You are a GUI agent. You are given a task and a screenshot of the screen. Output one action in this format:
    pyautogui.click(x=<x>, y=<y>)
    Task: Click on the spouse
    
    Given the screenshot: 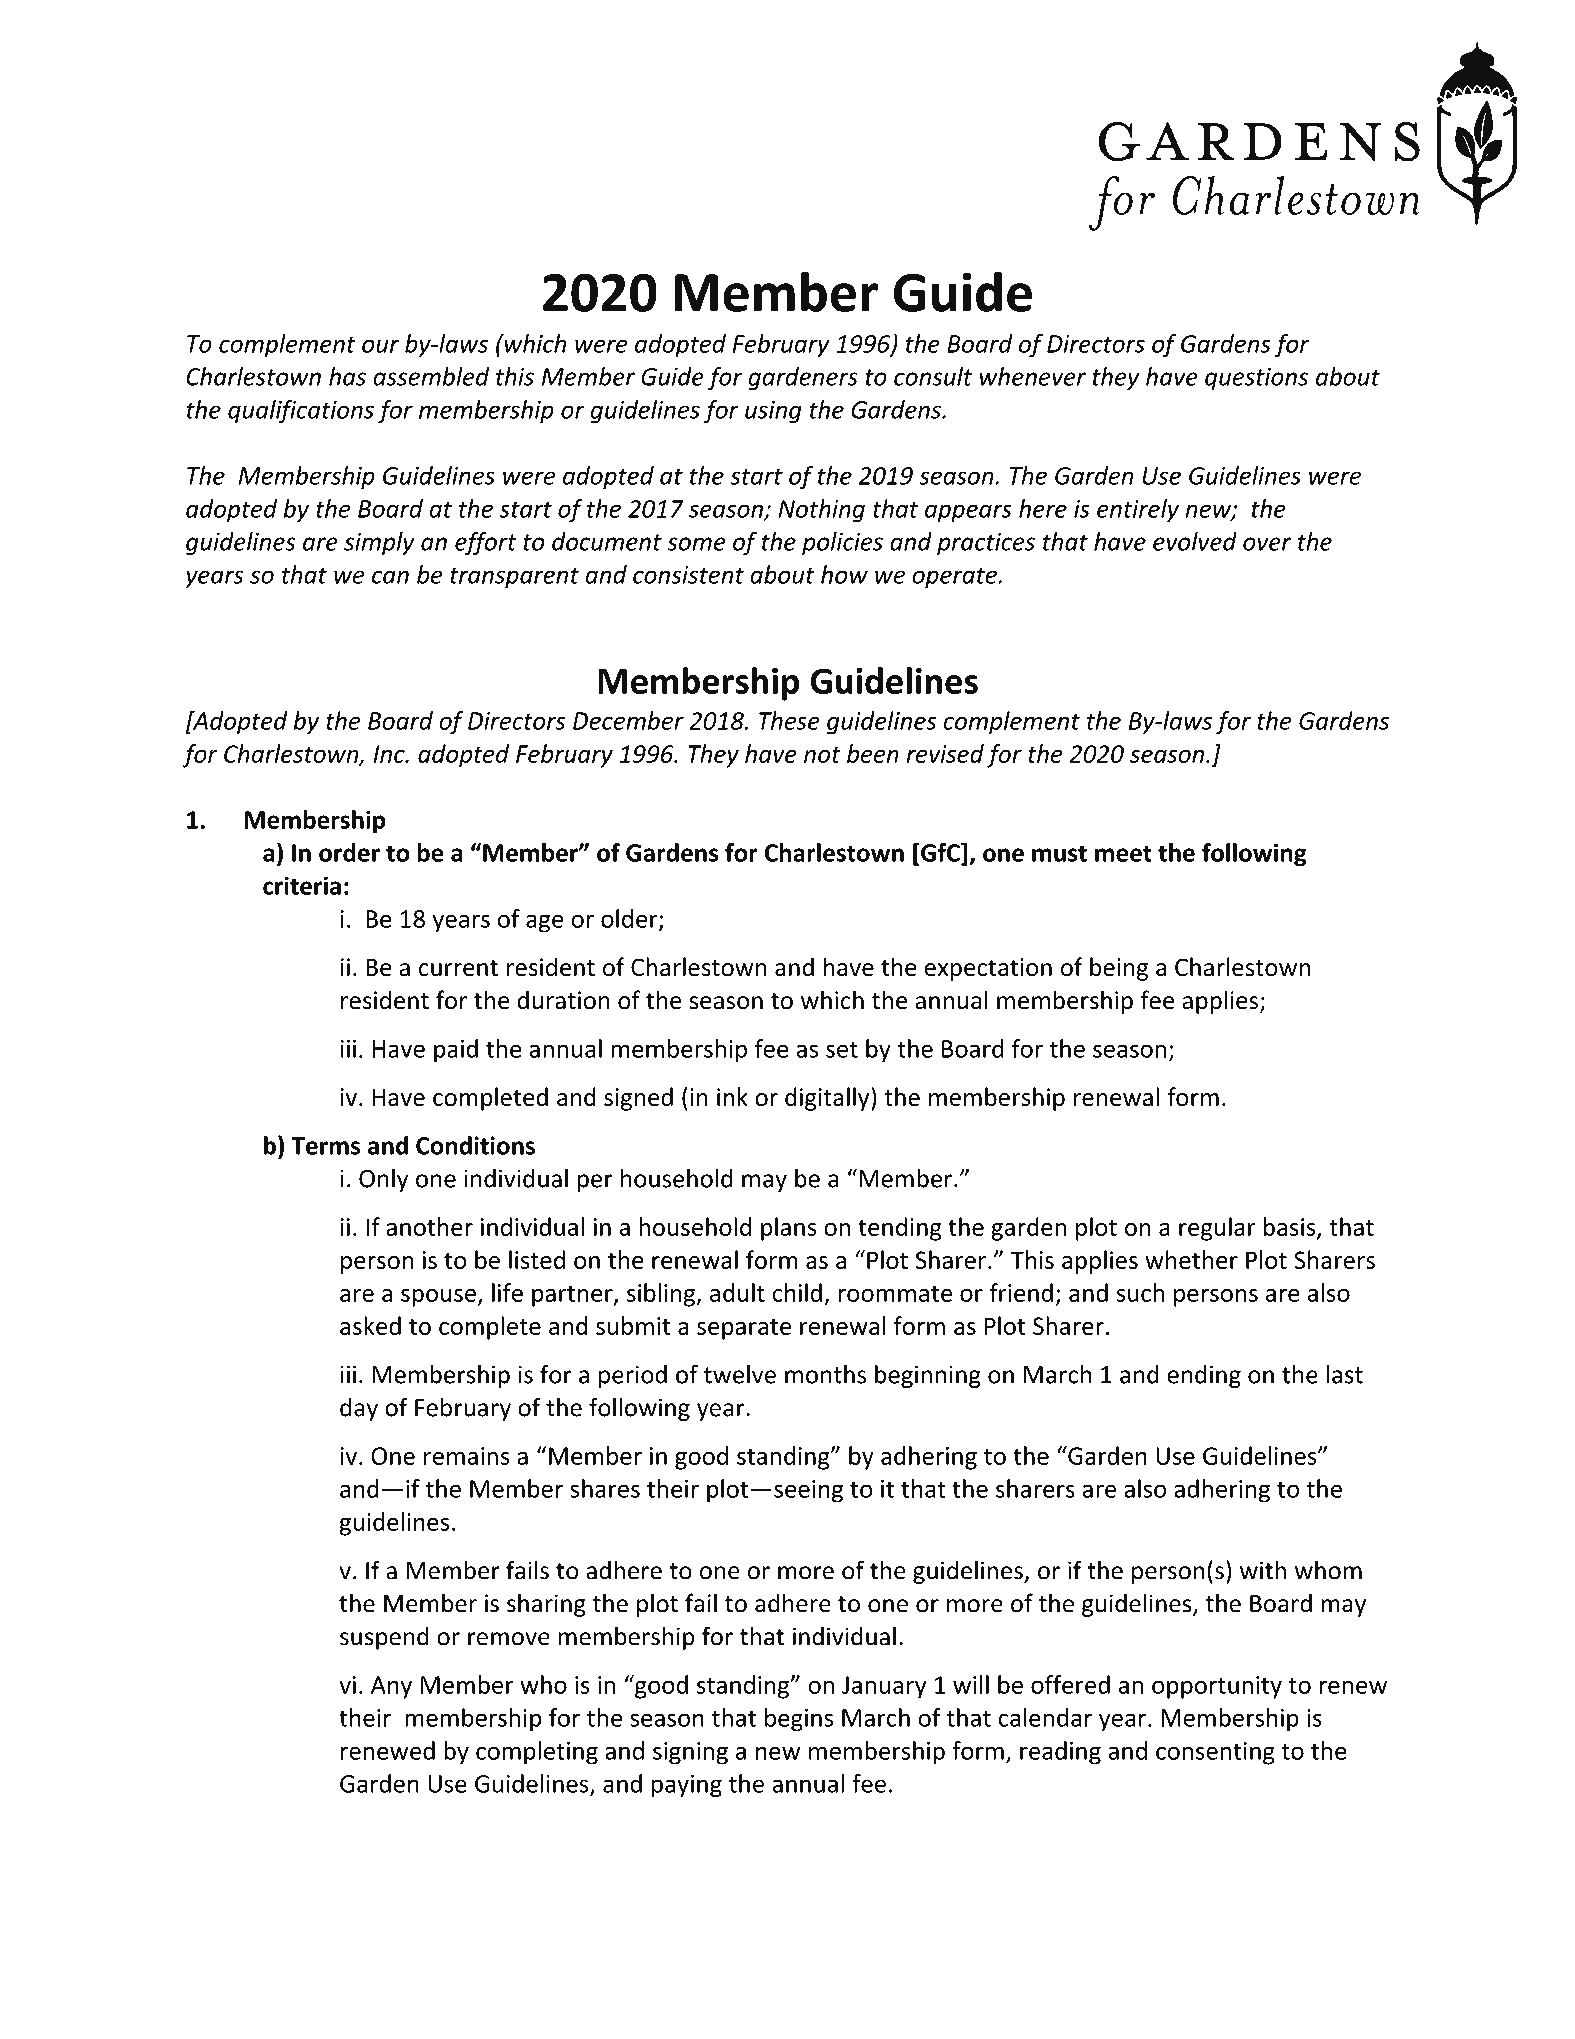 What is the action you would take?
    pyautogui.click(x=438, y=1298)
